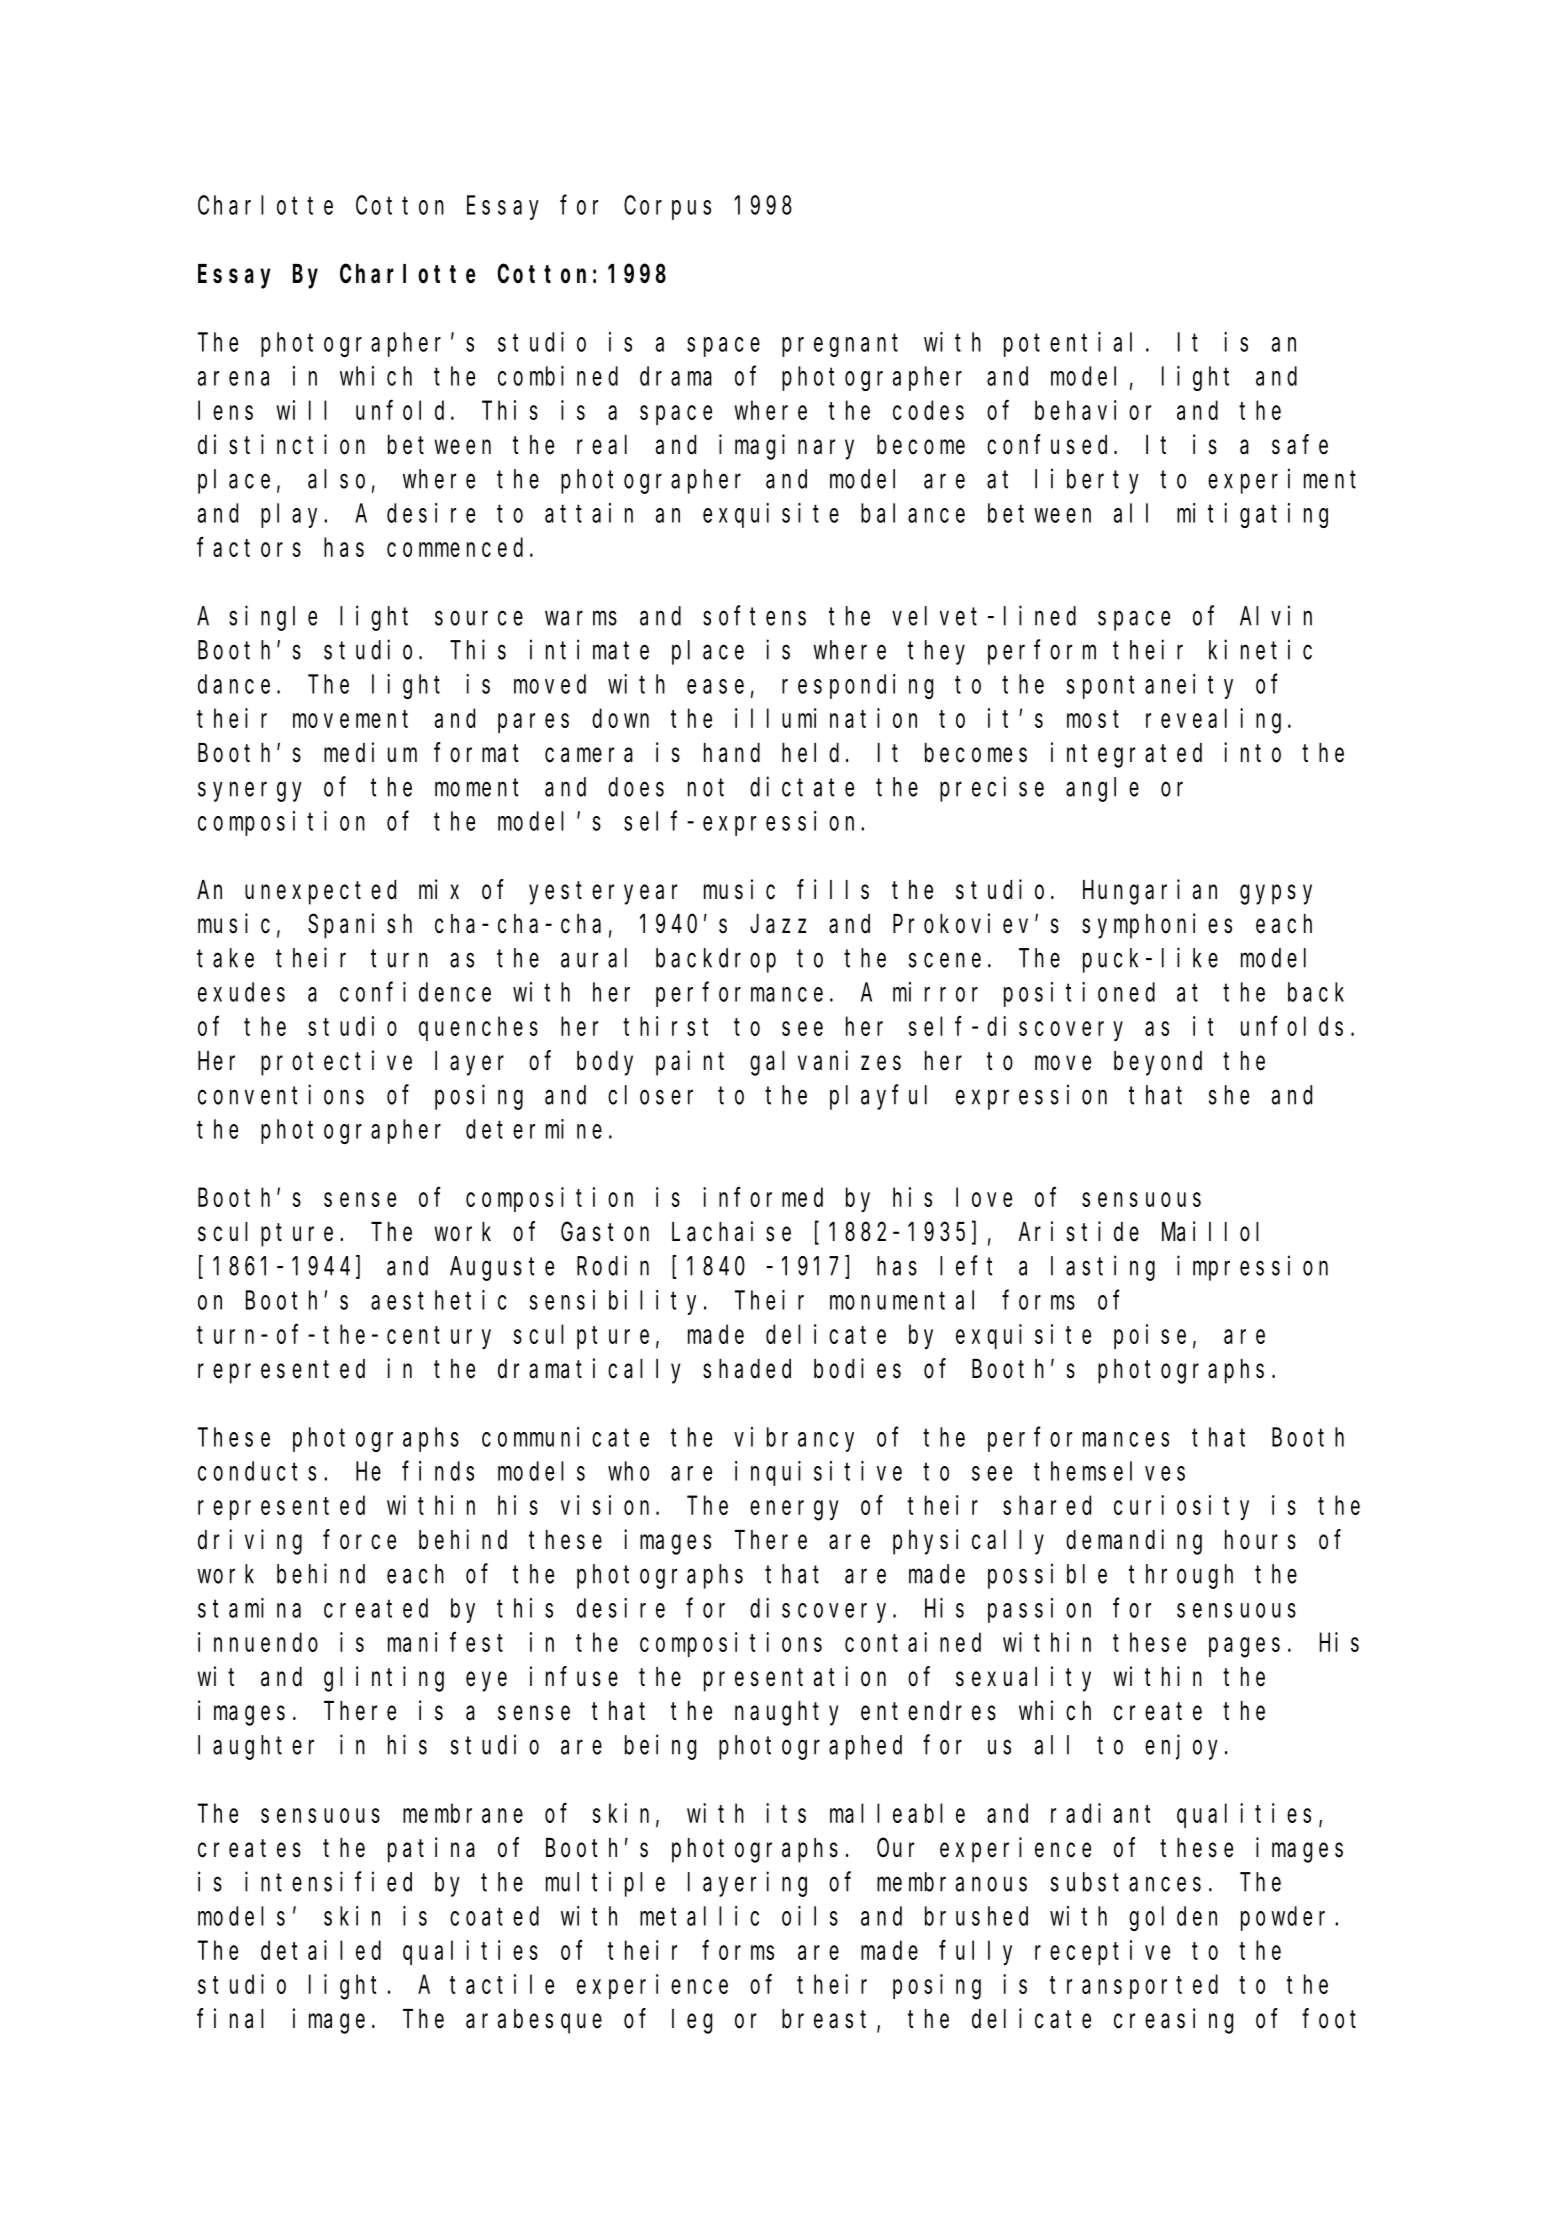 The image size is (1567, 2216). I want to click on inquisitive, so click(818, 1473).
